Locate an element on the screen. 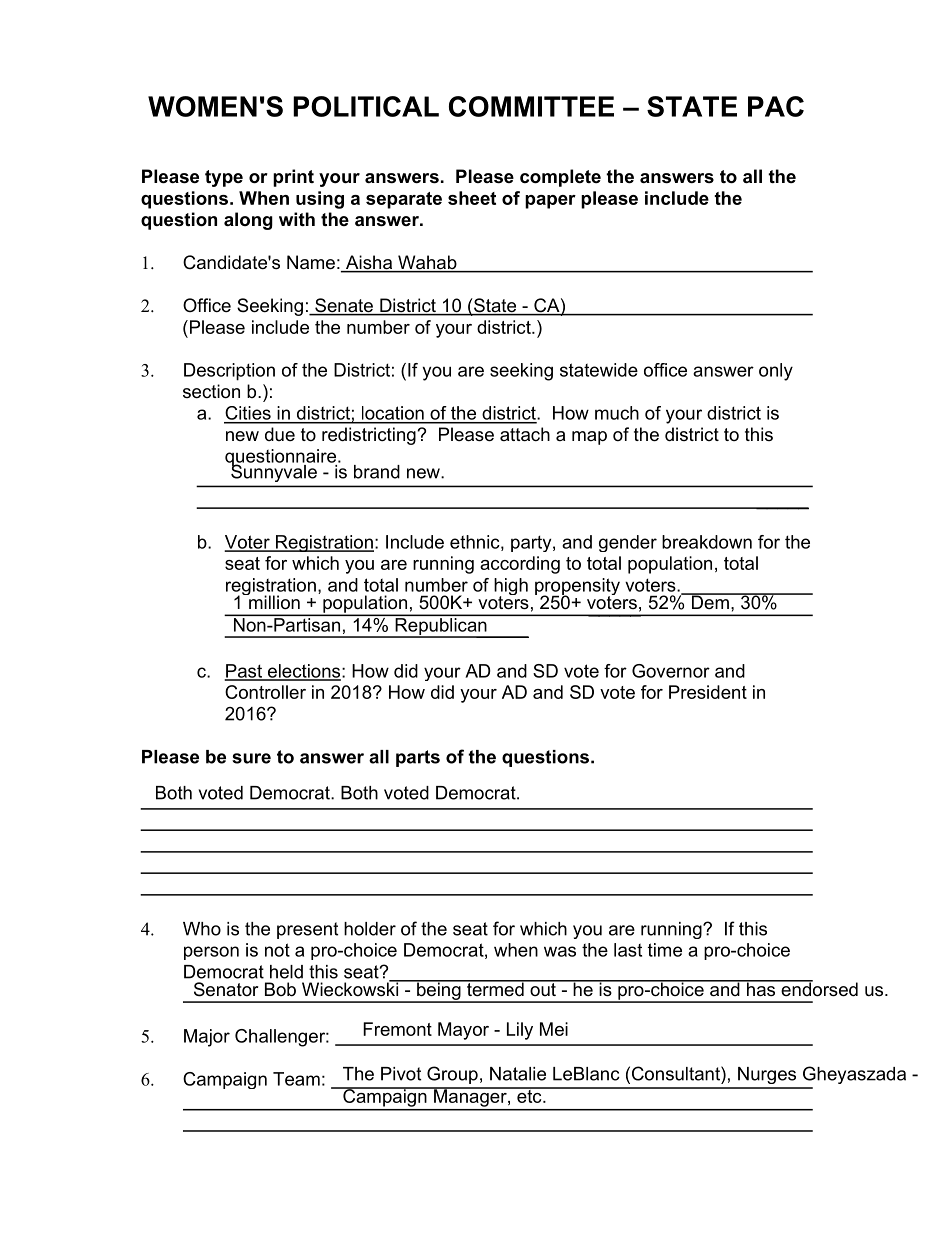 The height and width of the screenshot is (1233, 952). attach is located at coordinates (525, 434).
